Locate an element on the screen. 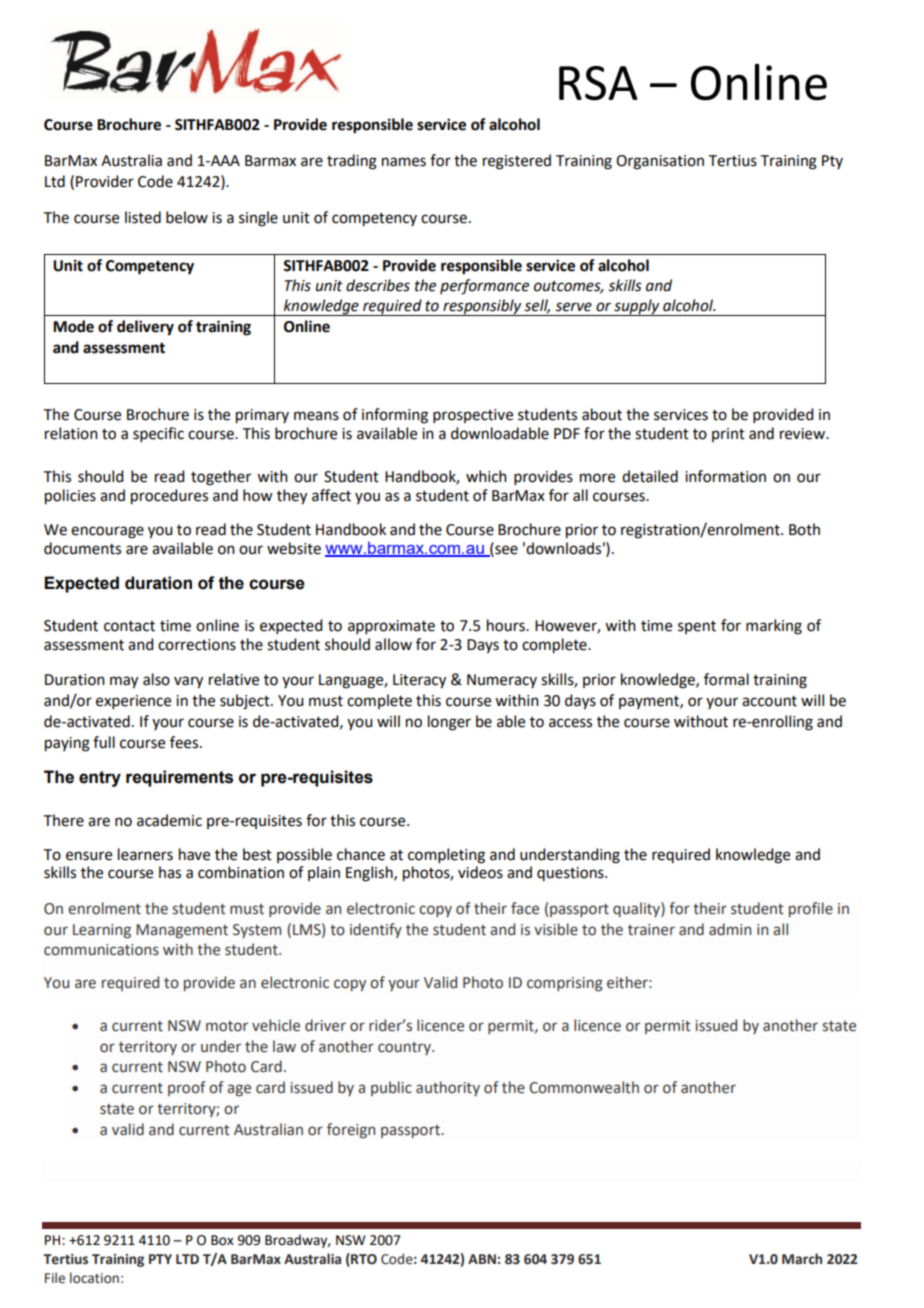  listed is located at coordinates (143, 217).
